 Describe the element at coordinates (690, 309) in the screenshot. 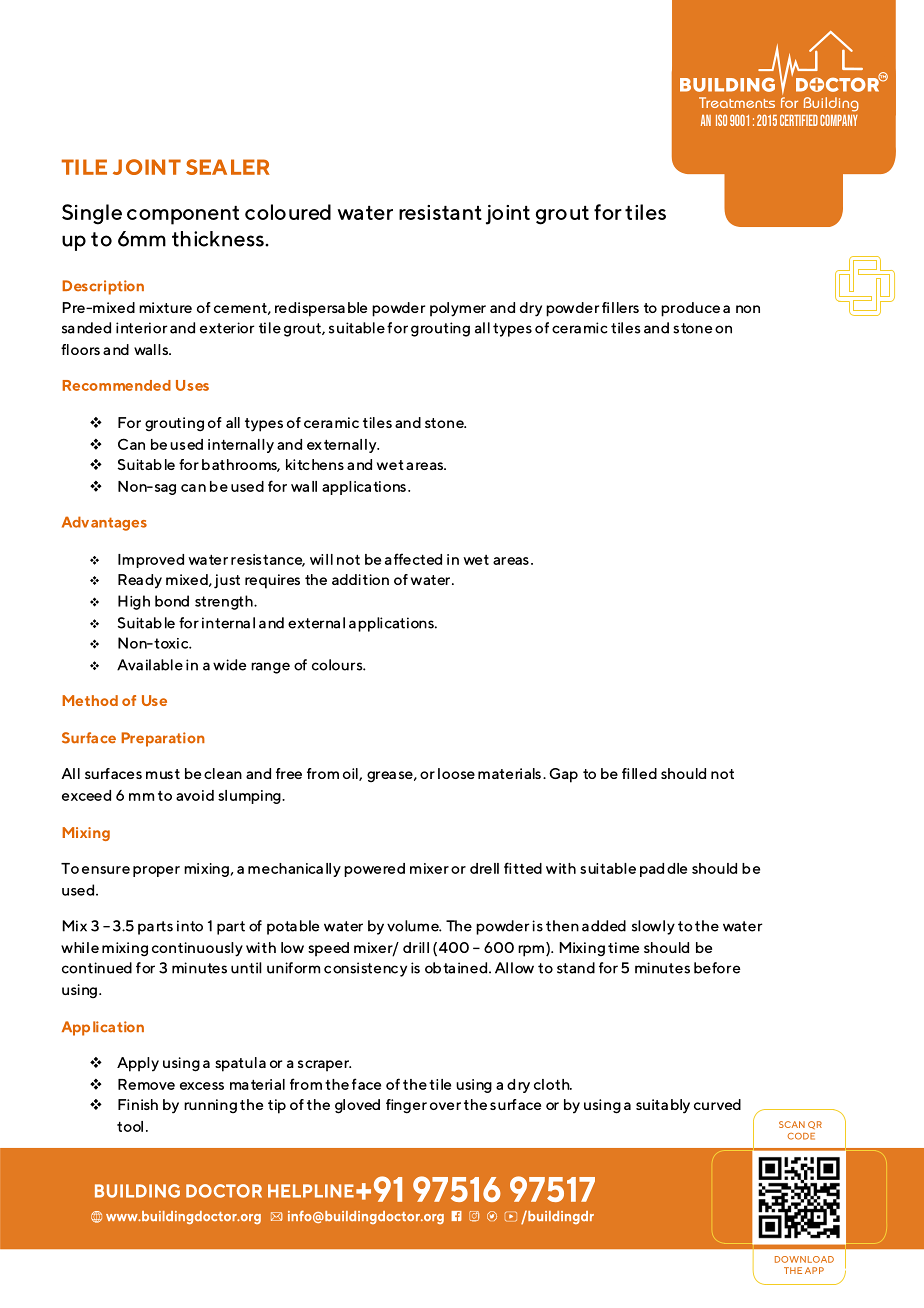

I see `produce` at that location.
